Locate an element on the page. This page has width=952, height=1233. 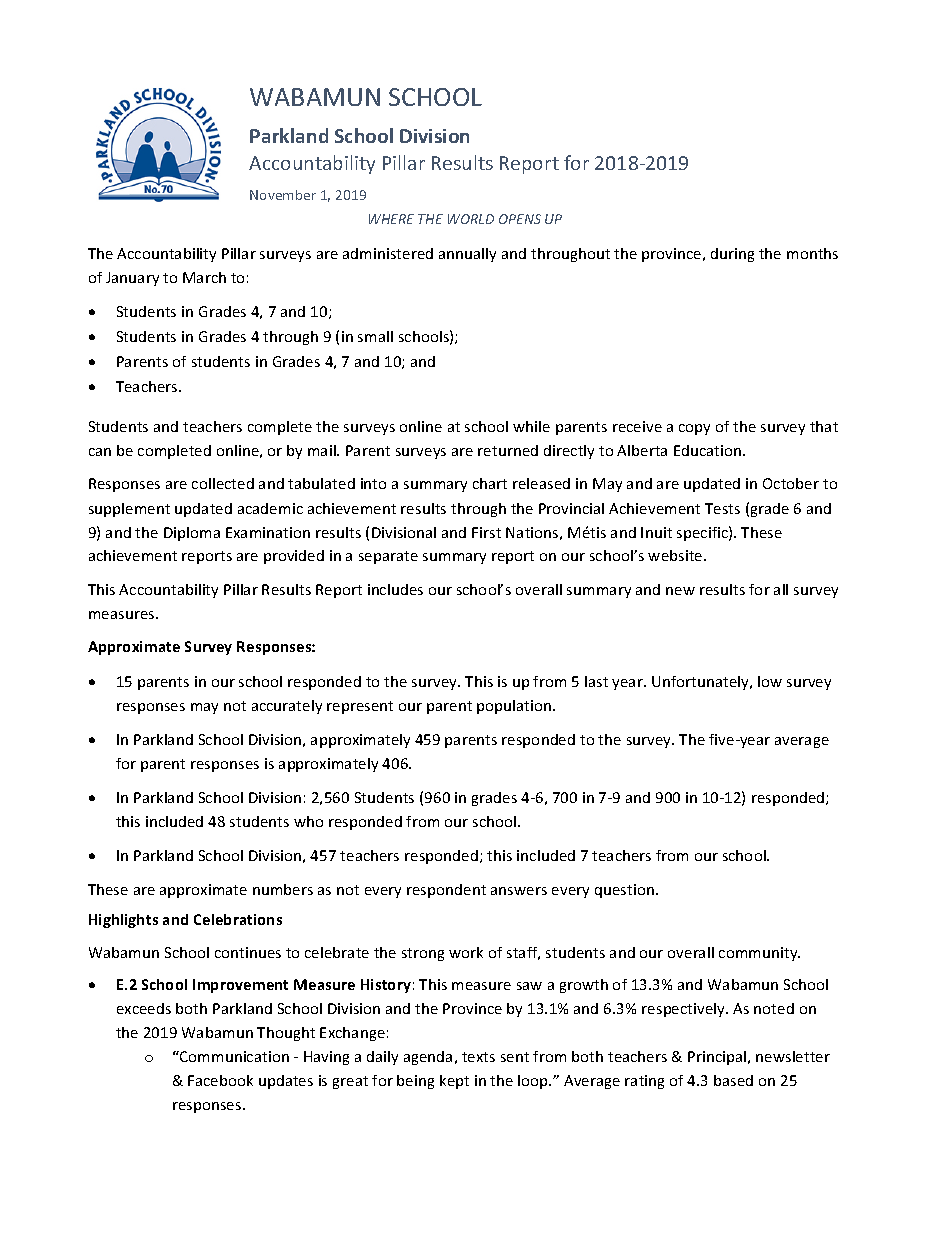
during is located at coordinates (732, 255).
